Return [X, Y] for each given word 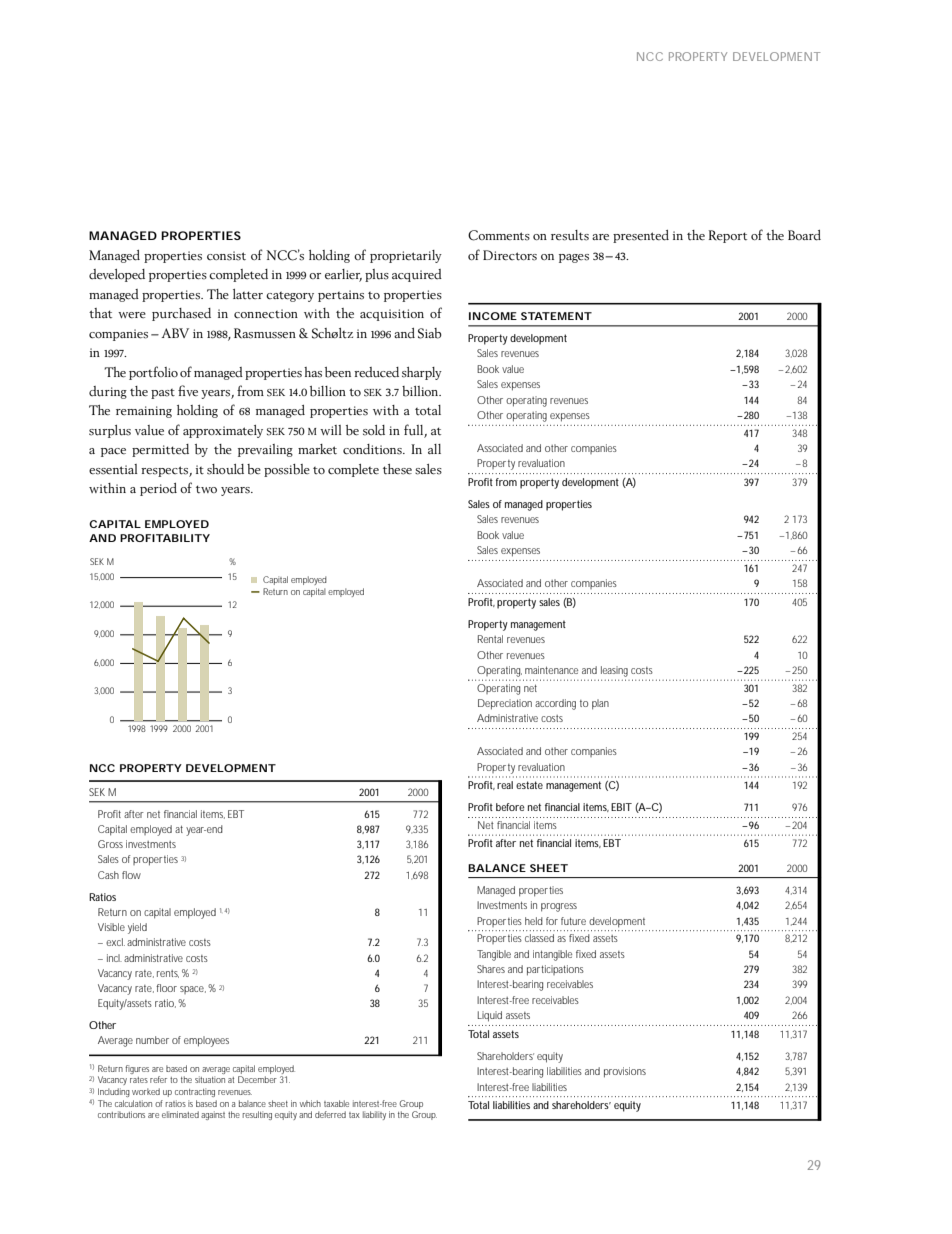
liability [374, 1115]
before [510, 807]
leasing [614, 671]
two [206, 489]
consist [226, 256]
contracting [195, 1092]
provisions [625, 1072]
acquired [417, 275]
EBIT [621, 807]
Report [728, 236]
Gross [110, 844]
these [397, 469]
